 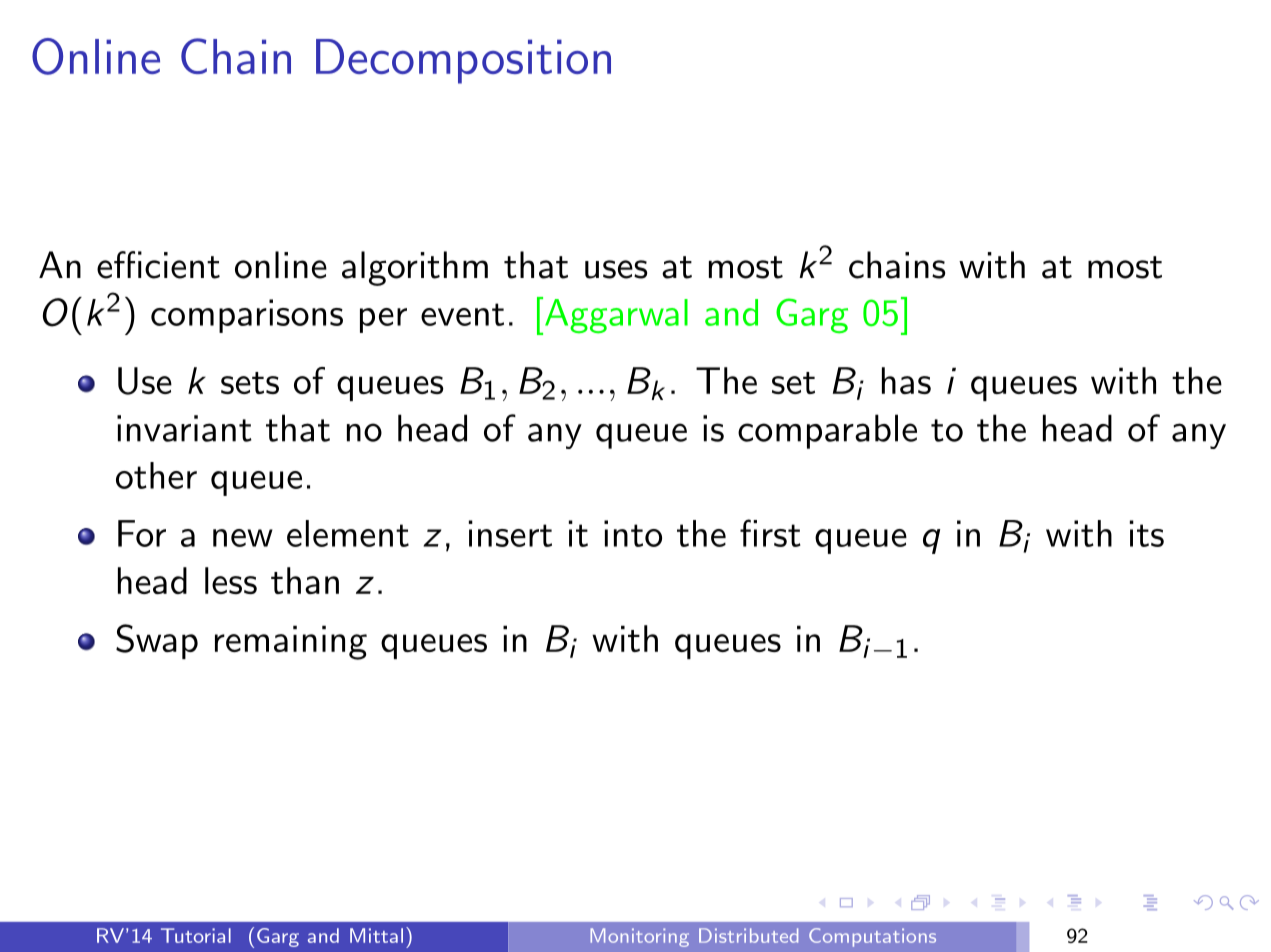 I want to click on comparable, so click(x=827, y=431).
